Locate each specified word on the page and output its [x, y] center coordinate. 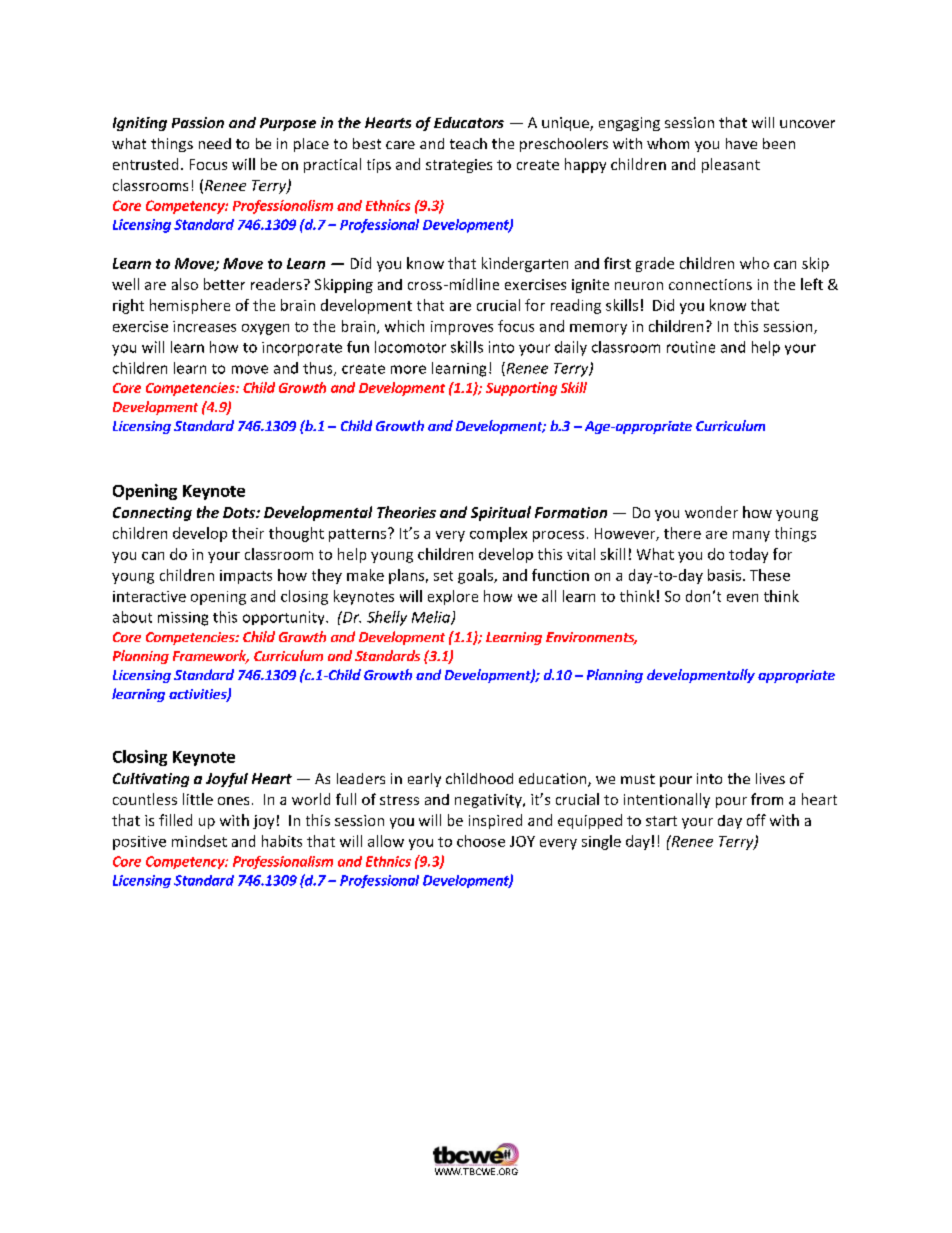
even [742, 598]
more [408, 369]
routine [691, 347]
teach [468, 143]
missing [183, 619]
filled [175, 820]
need [215, 143]
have [741, 143]
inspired [495, 821]
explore [453, 597]
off [756, 820]
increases [204, 326]
